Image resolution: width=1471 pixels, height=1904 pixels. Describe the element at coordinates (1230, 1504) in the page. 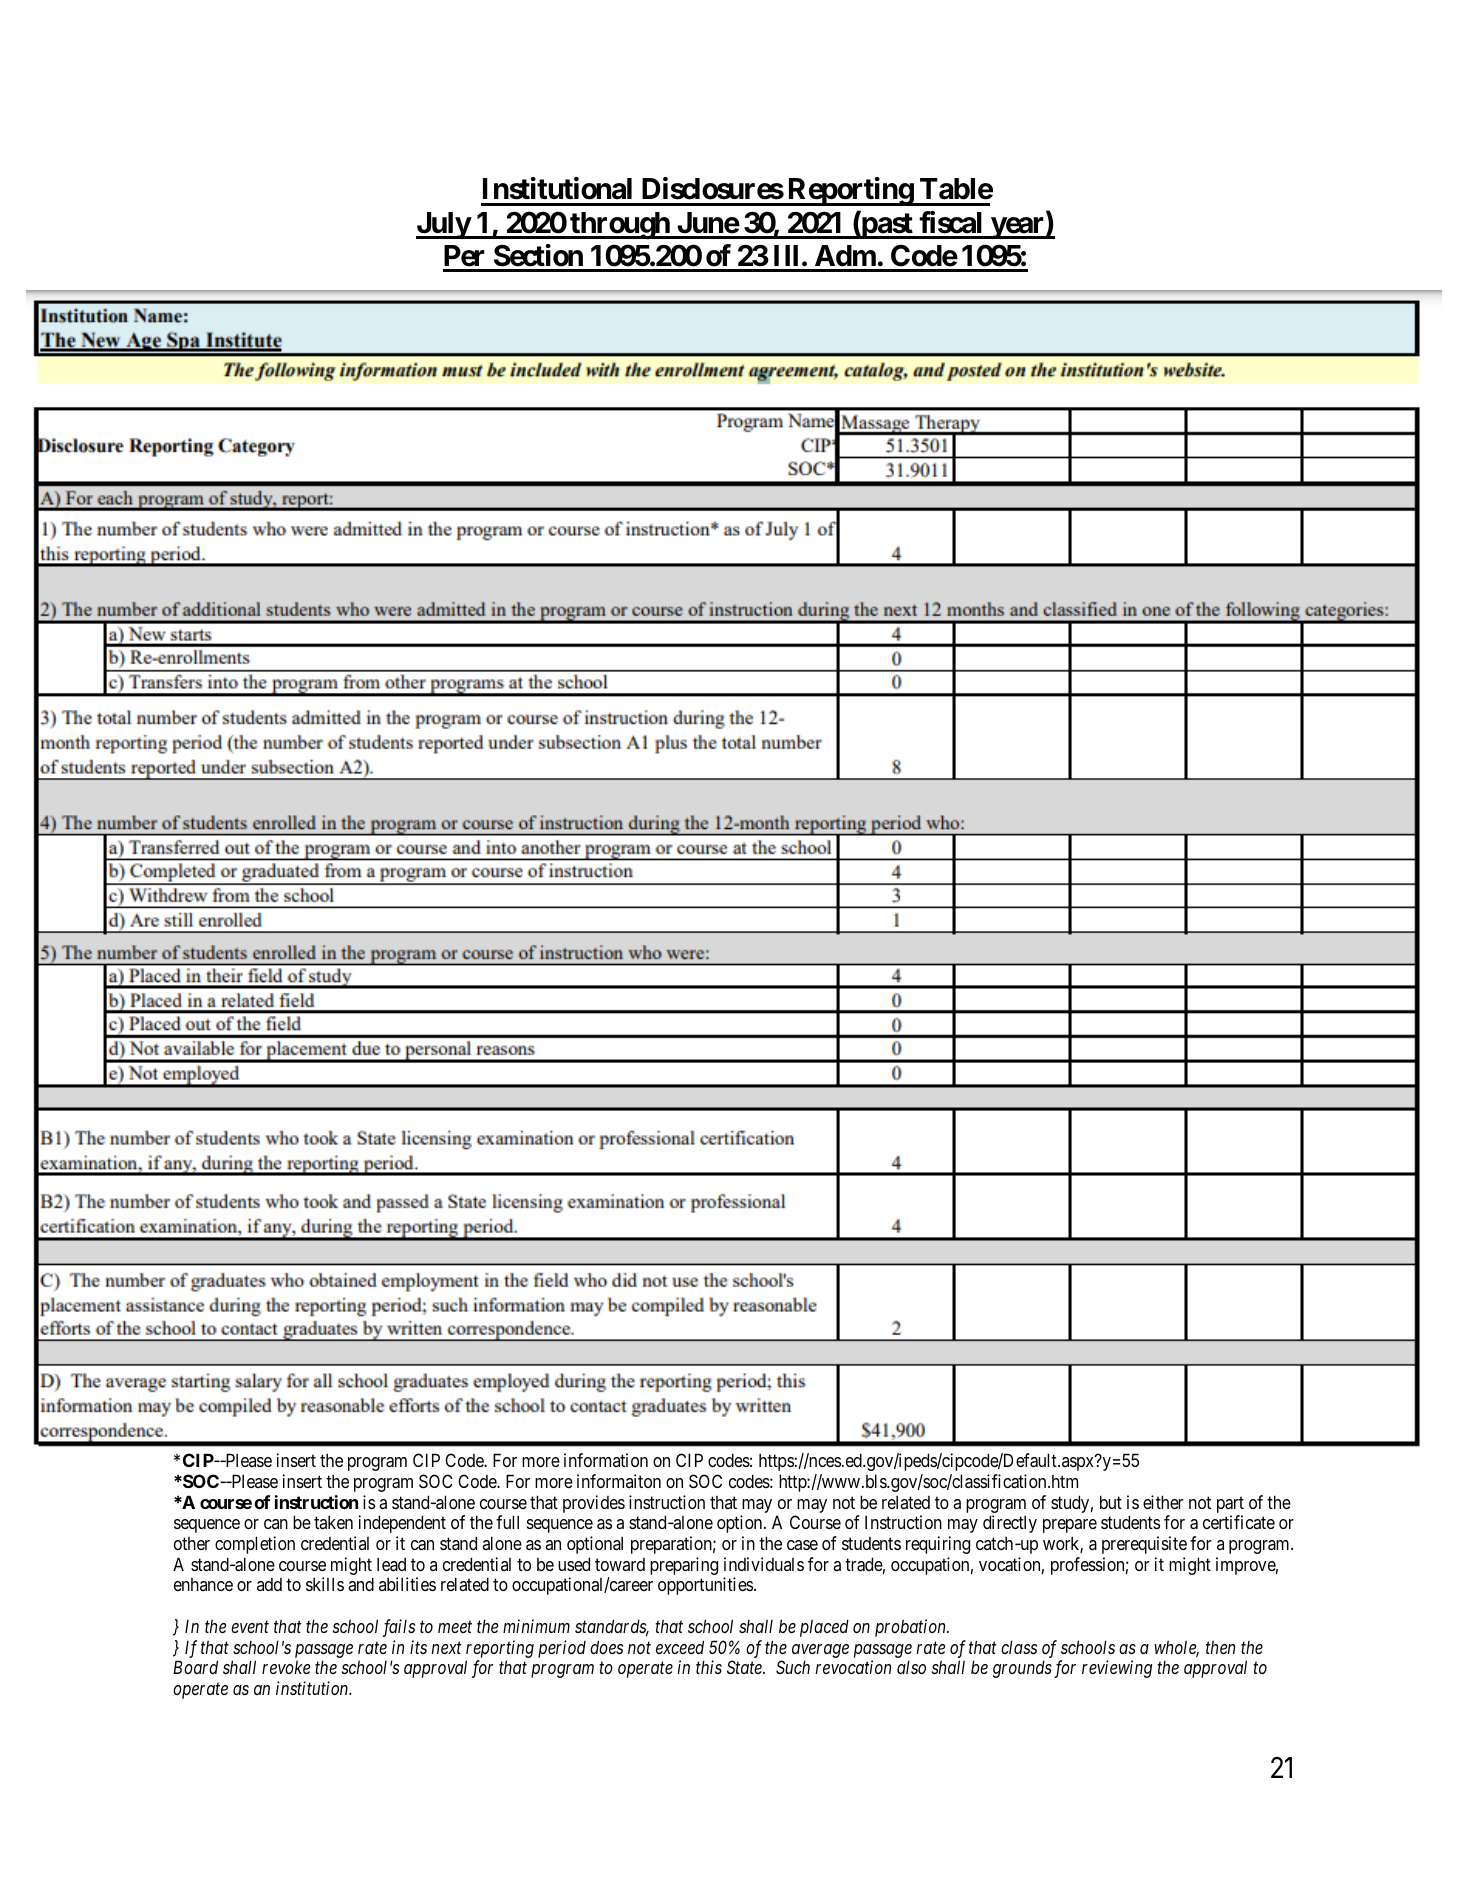

I see `part` at that location.
